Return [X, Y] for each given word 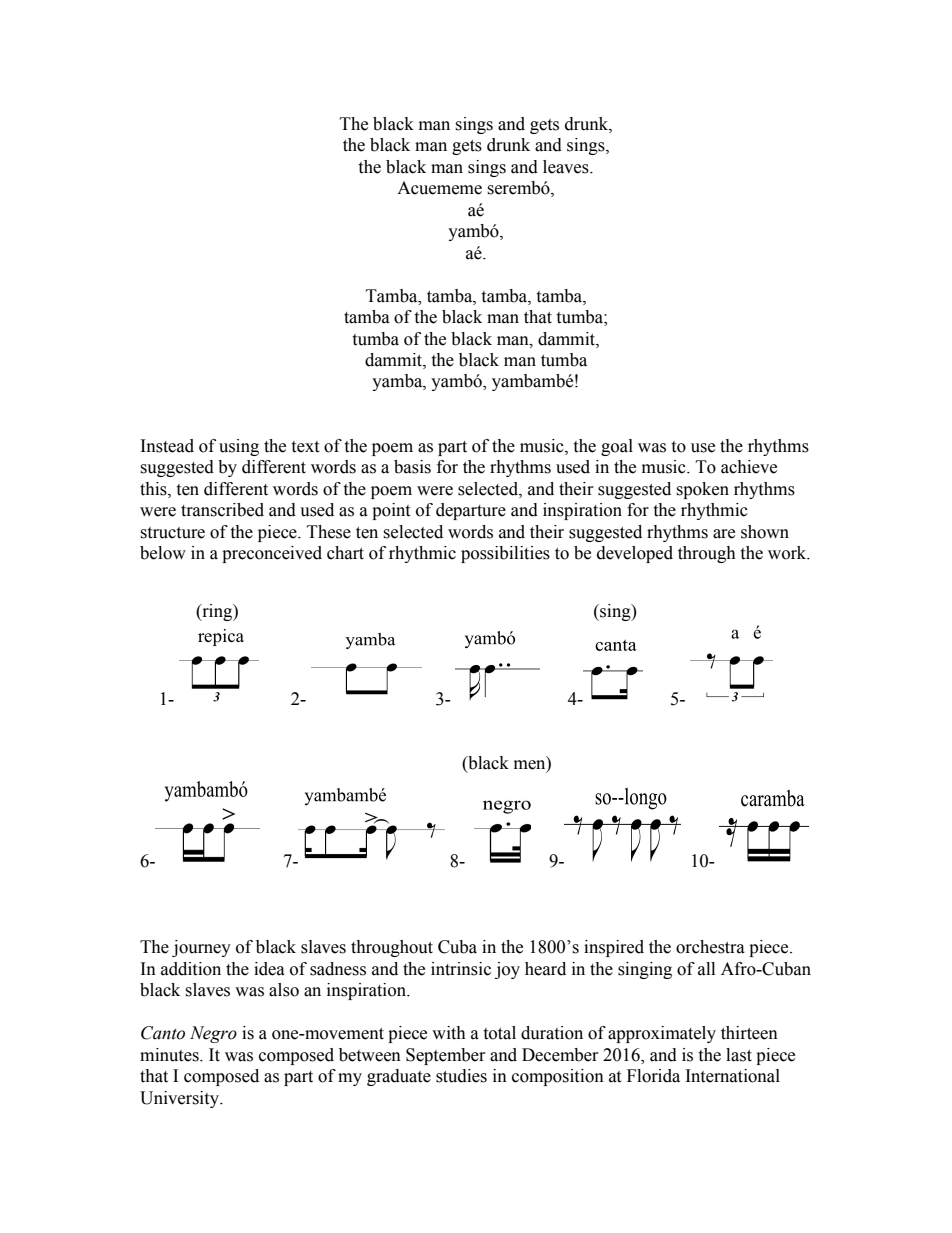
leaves [567, 167]
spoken [702, 490]
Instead [167, 446]
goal [617, 447]
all [706, 969]
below [163, 553]
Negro [213, 1034]
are [724, 534]
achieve [749, 467]
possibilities [505, 554]
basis [412, 467]
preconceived [272, 554]
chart [345, 553]
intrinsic [461, 969]
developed [635, 554]
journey [201, 948]
